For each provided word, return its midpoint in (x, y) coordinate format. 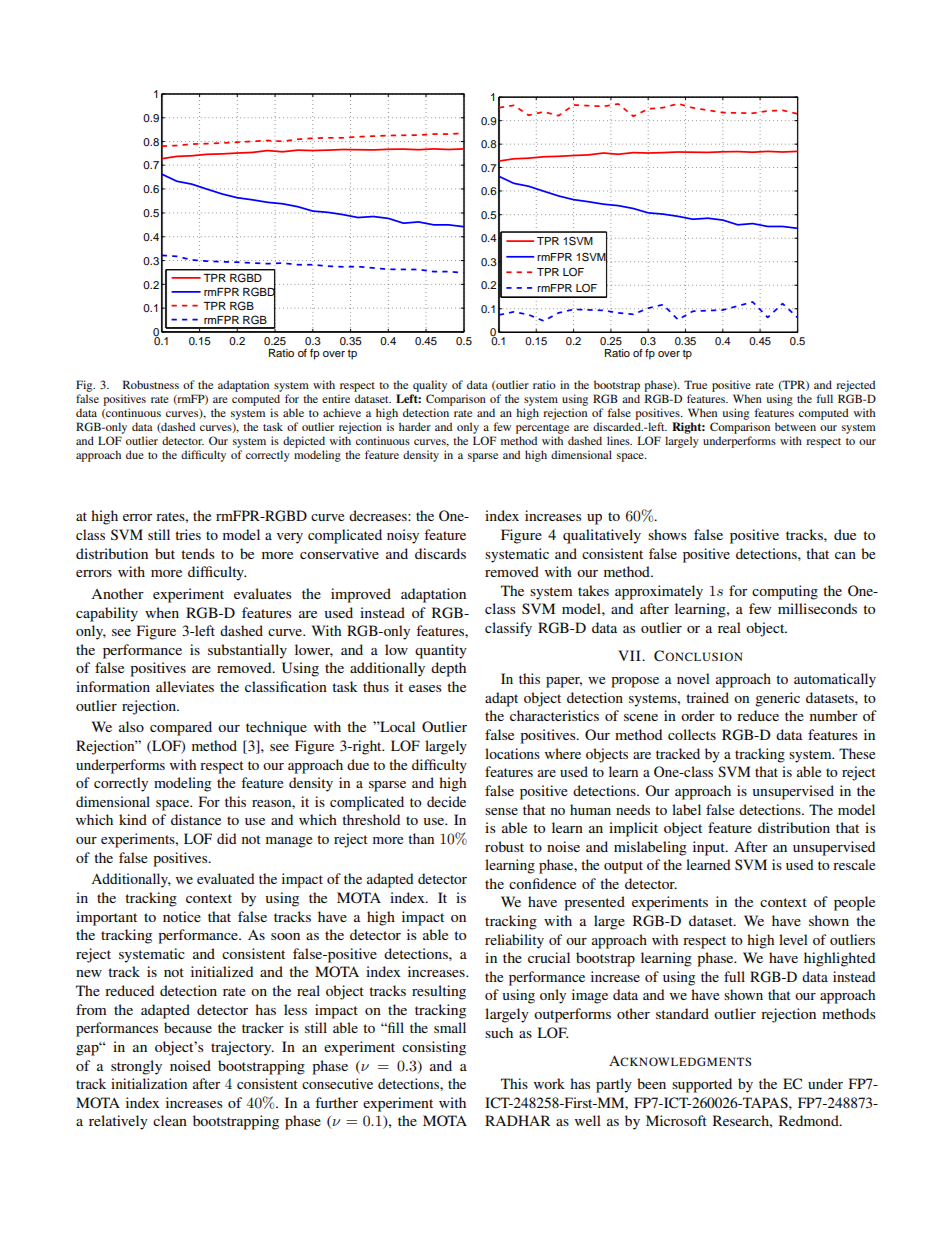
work (549, 1083)
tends (198, 553)
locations (512, 753)
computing (785, 592)
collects (692, 734)
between (795, 426)
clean (170, 1120)
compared (181, 728)
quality (429, 387)
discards (440, 553)
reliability (514, 941)
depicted (304, 442)
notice (182, 916)
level (793, 939)
